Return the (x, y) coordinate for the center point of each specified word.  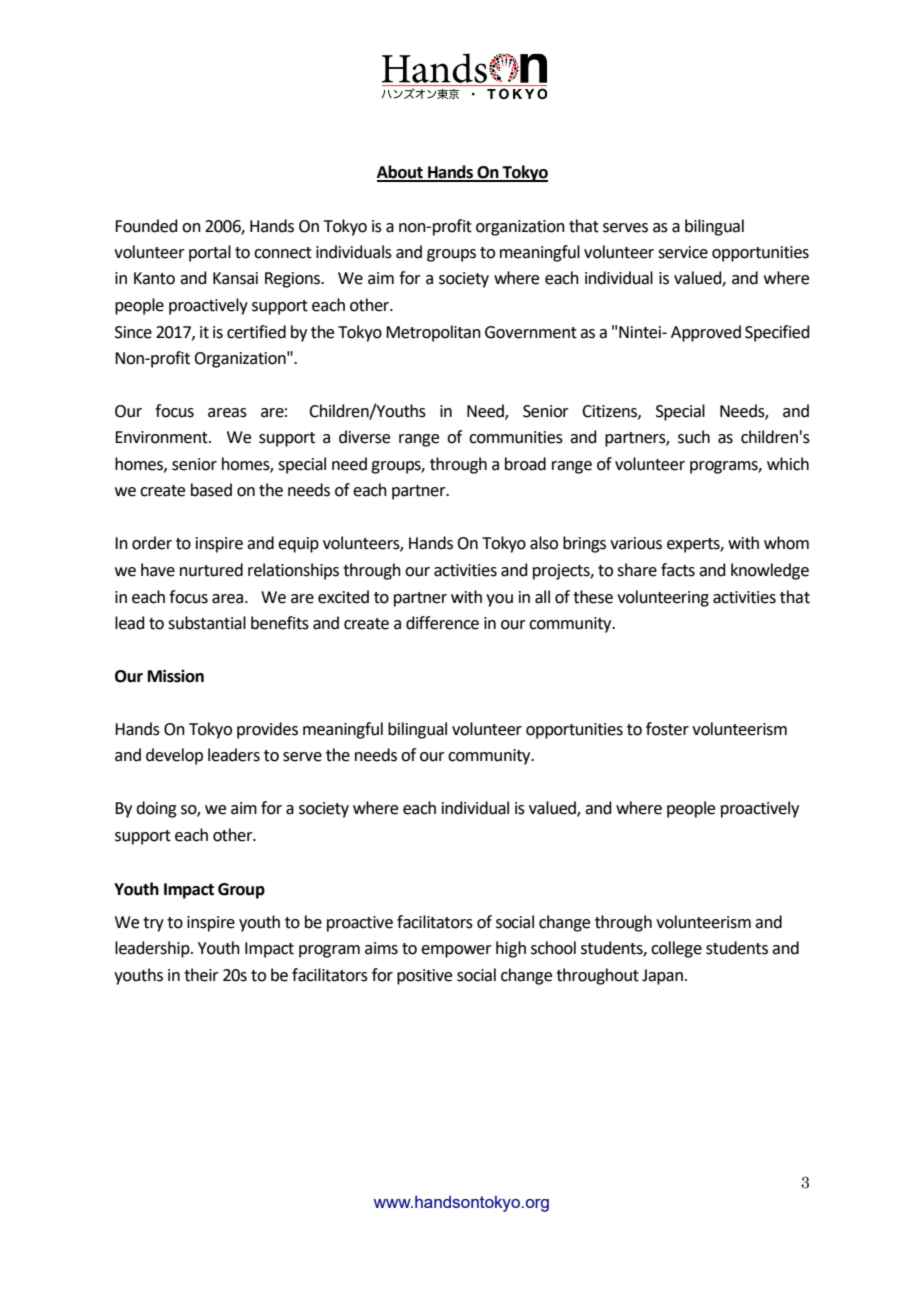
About (401, 173)
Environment (162, 437)
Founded (146, 226)
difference (442, 623)
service (683, 252)
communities (516, 437)
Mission (176, 676)
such (694, 437)
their (201, 975)
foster (667, 729)
